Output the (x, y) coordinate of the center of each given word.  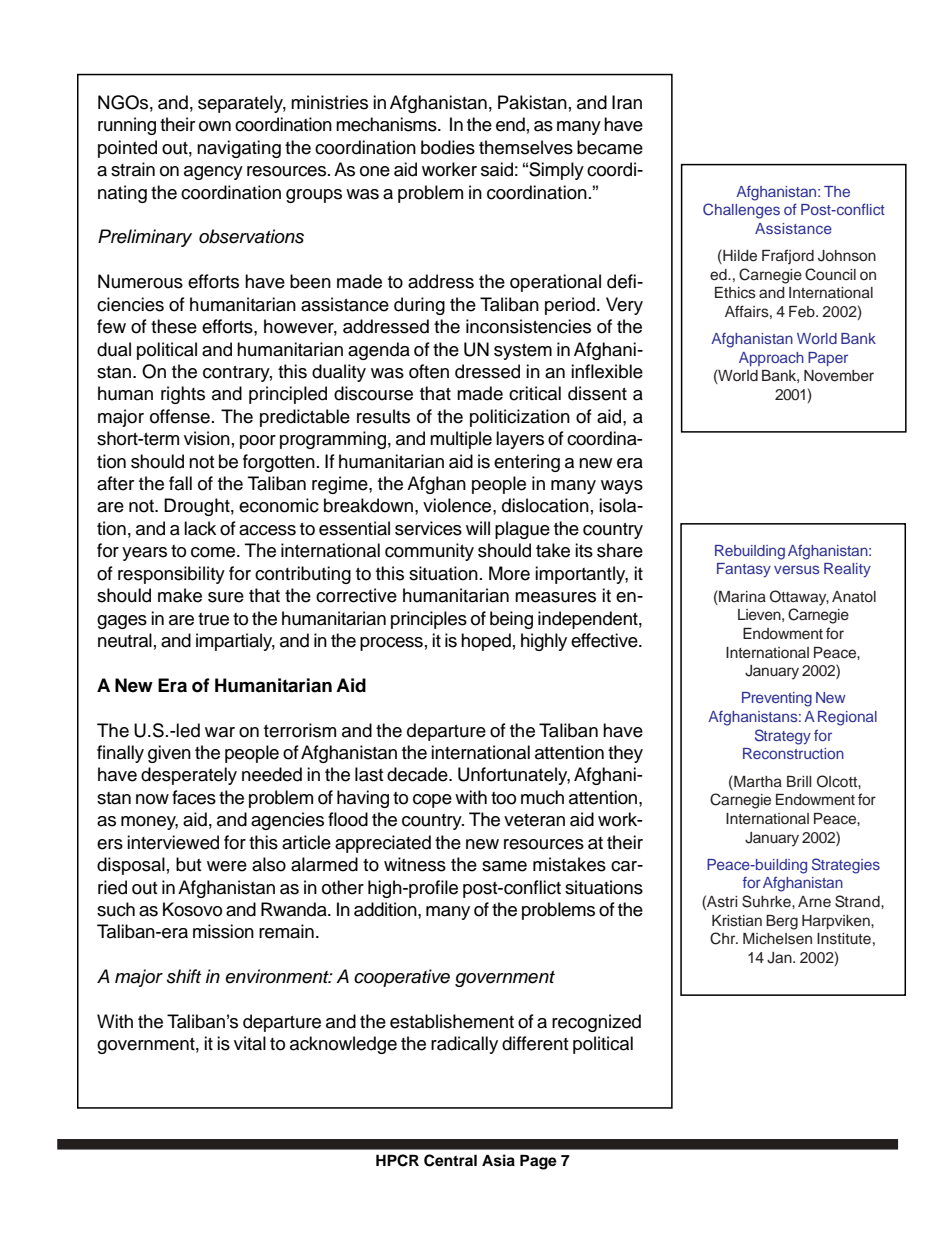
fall (180, 483)
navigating (239, 149)
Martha (757, 781)
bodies (448, 147)
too (503, 798)
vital (250, 1043)
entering (527, 463)
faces (194, 797)
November (839, 376)
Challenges (741, 211)
